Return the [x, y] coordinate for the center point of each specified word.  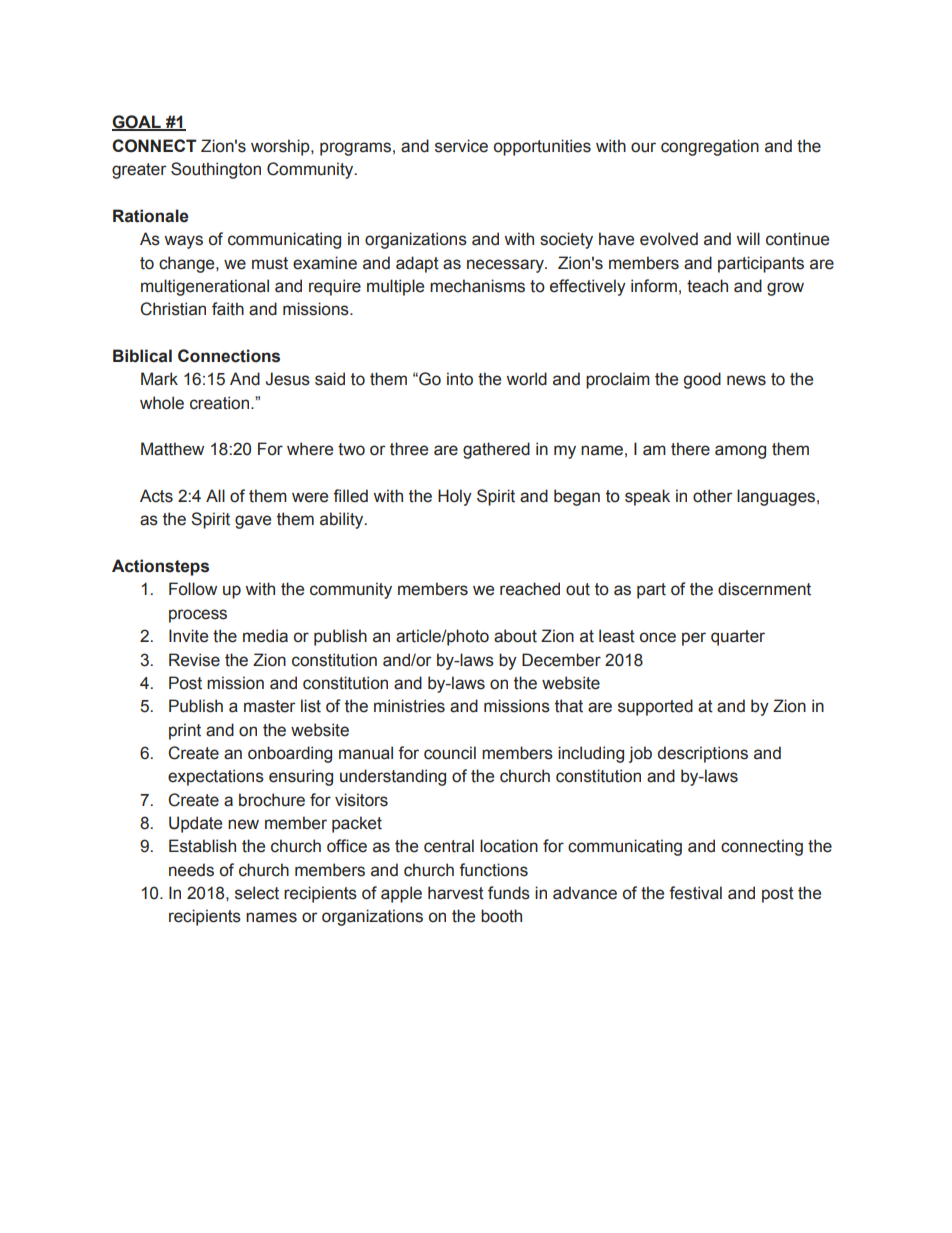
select [257, 893]
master [269, 706]
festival [695, 893]
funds [509, 893]
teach [707, 286]
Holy [455, 497]
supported [655, 707]
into [460, 379]
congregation [710, 147]
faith [228, 309]
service [461, 146]
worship [281, 147]
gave [253, 522]
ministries [409, 706]
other [712, 496]
